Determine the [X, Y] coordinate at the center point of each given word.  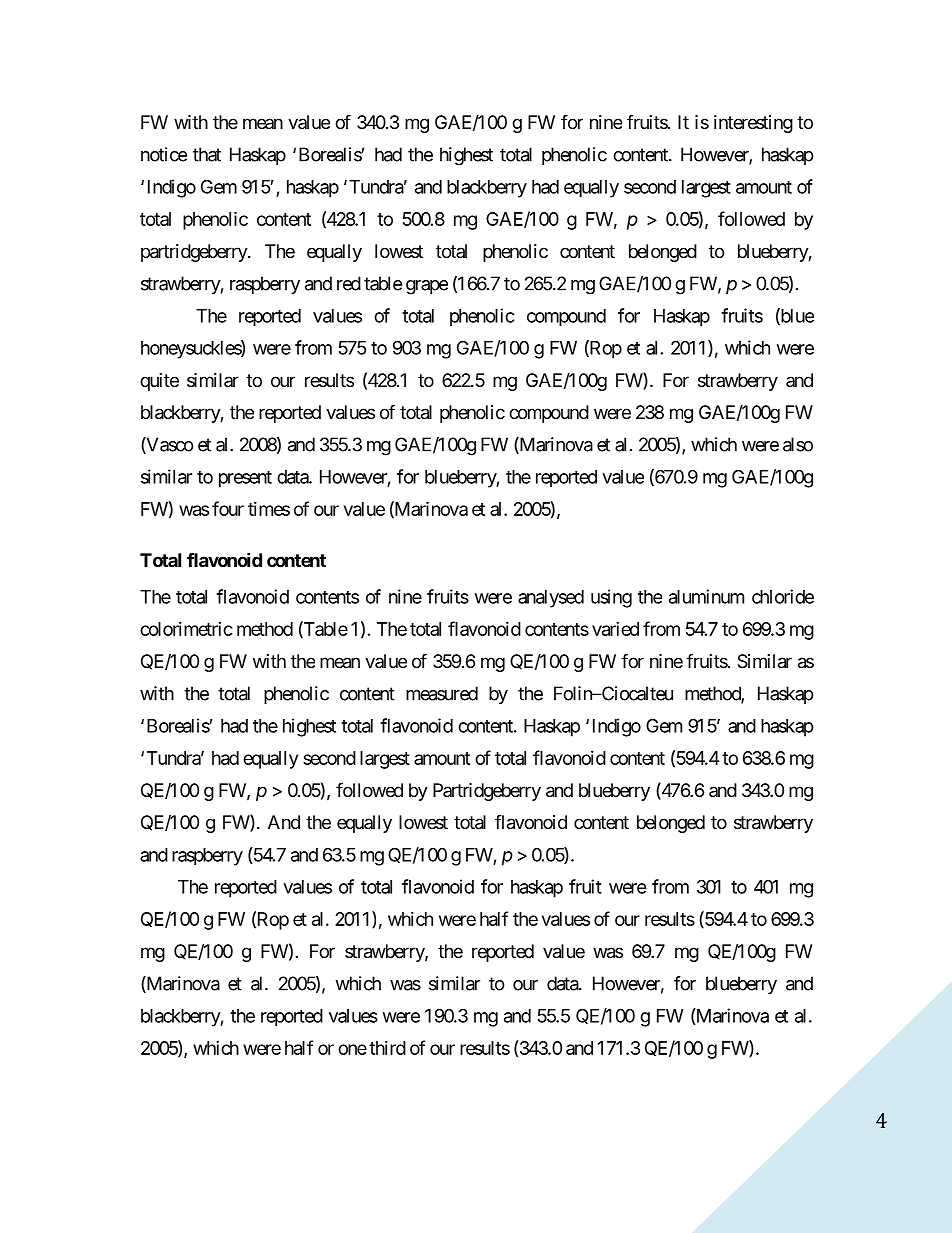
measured [442, 693]
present [245, 479]
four [228, 508]
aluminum [706, 596]
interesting [753, 124]
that [207, 154]
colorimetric [186, 629]
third [387, 1048]
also [798, 444]
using [611, 598]
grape [427, 287]
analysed [551, 599]
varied [615, 629]
